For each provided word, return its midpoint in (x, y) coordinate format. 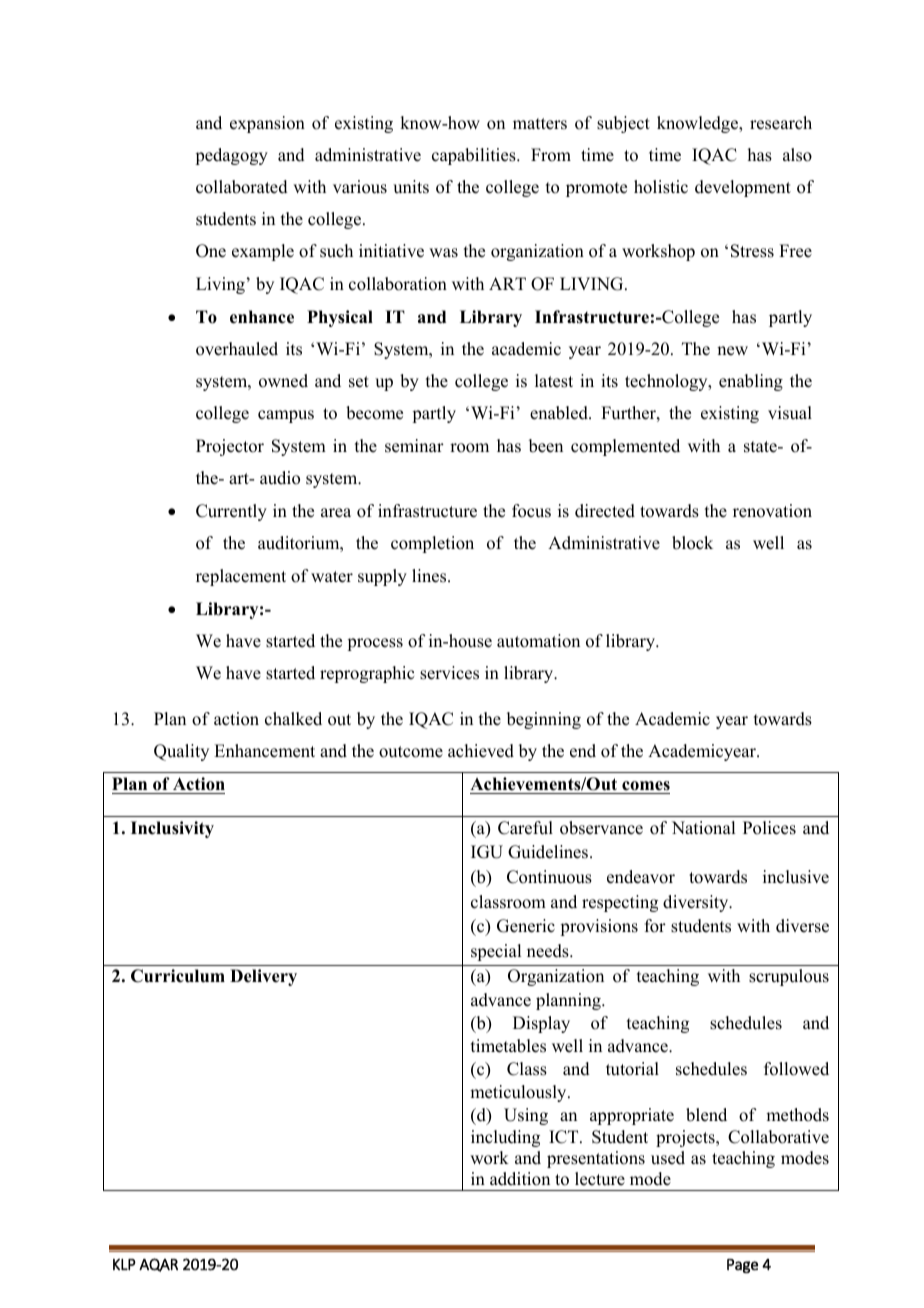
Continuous (549, 877)
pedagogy (231, 156)
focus (531, 511)
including (505, 1138)
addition (520, 1179)
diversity (697, 903)
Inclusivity (172, 829)
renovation (772, 511)
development (743, 188)
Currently (231, 512)
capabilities (475, 156)
